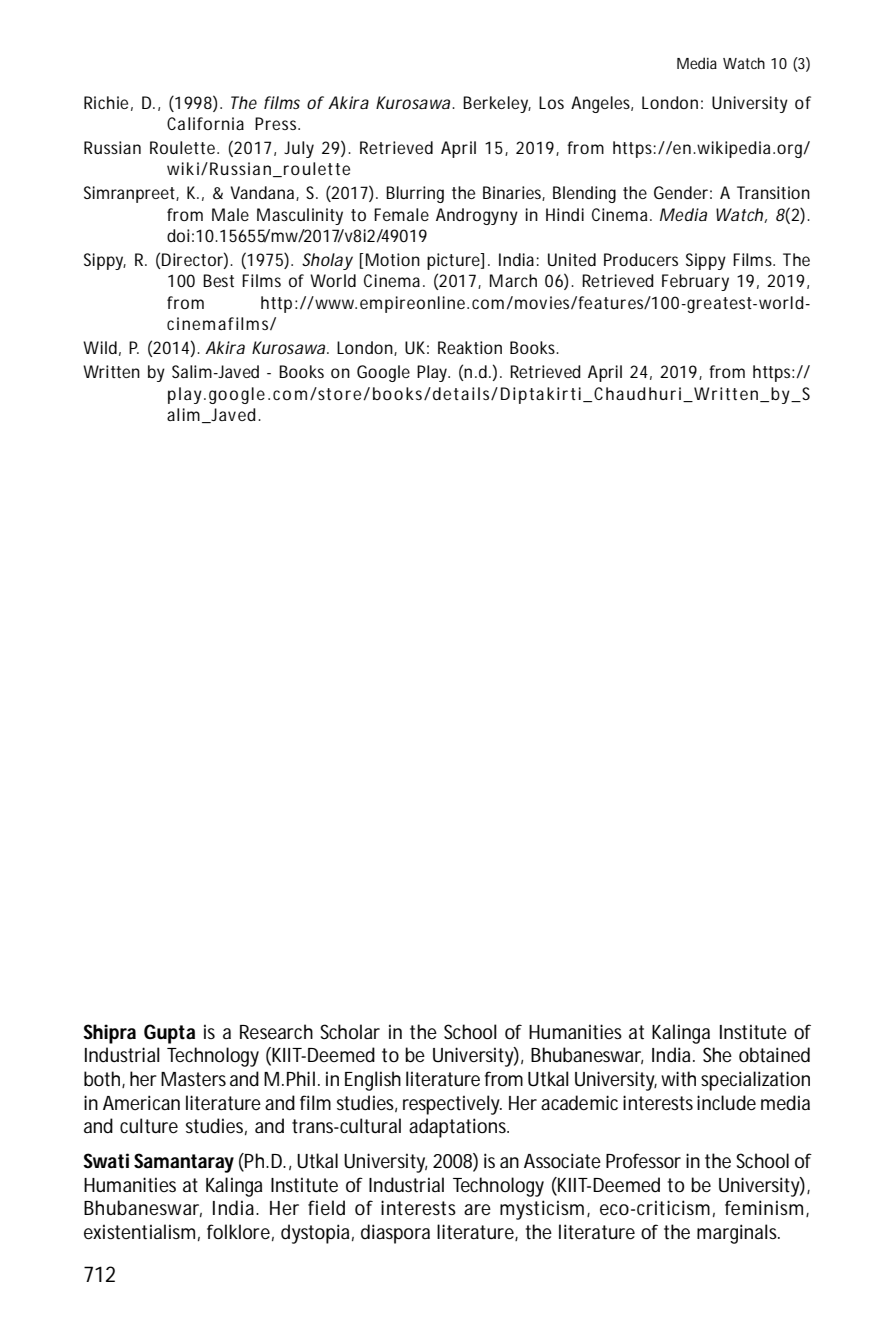  Describe the element at coordinates (205, 123) in the screenshot. I see `California` at that location.
